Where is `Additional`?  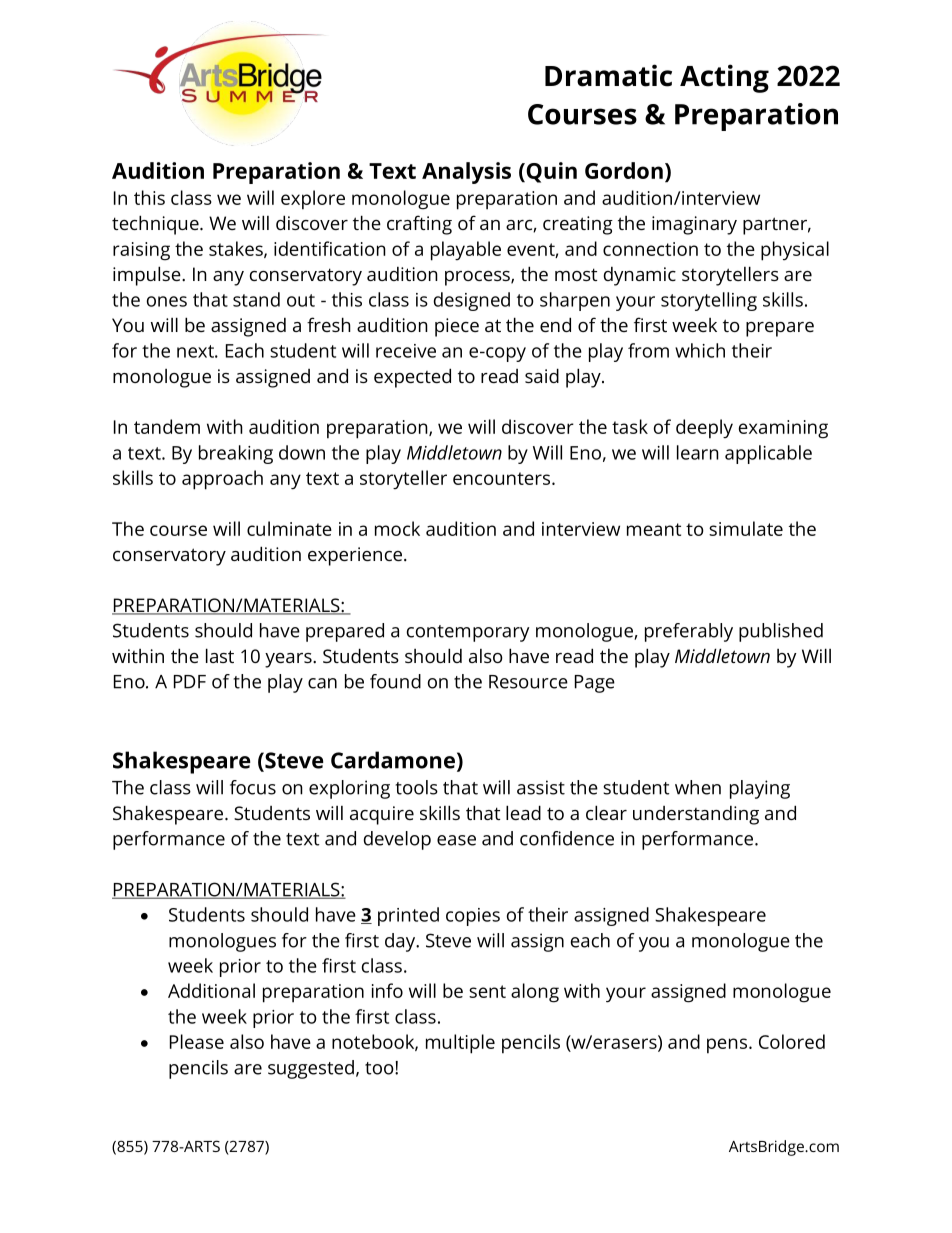
Additional is located at coordinates (211, 990).
